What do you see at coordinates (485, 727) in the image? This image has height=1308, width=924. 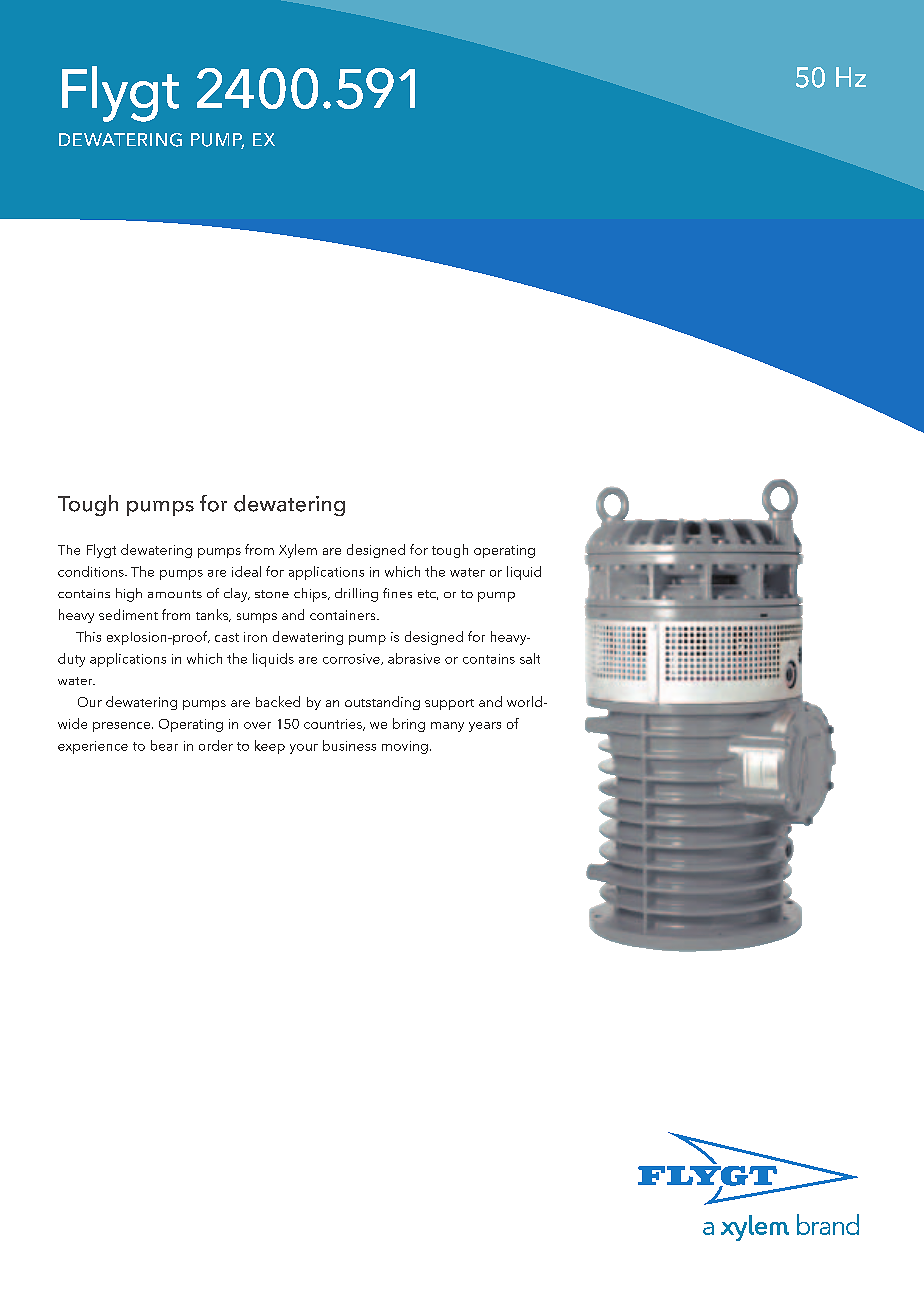 I see `years` at bounding box center [485, 727].
